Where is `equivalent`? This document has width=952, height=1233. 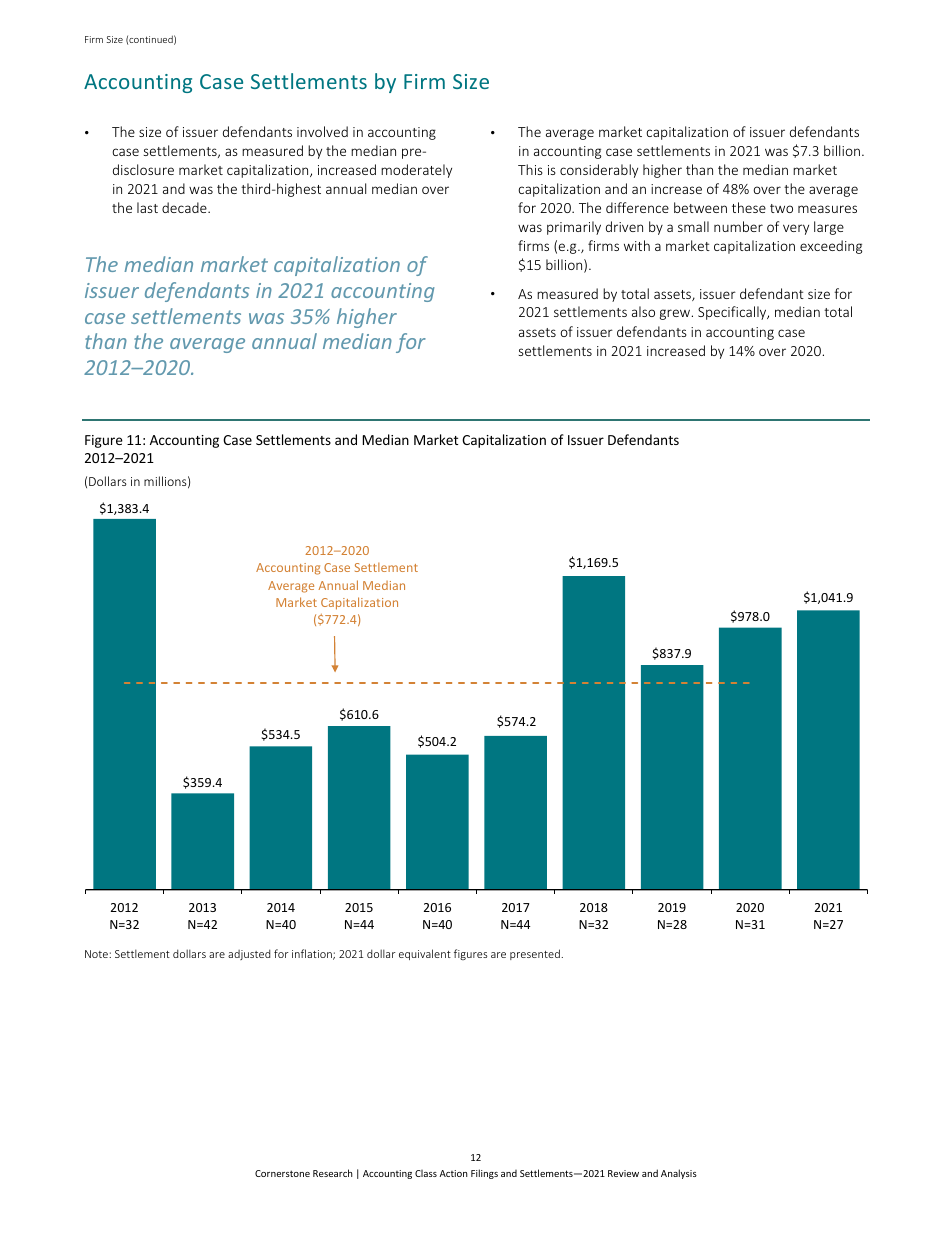 equivalent is located at coordinates (425, 954).
